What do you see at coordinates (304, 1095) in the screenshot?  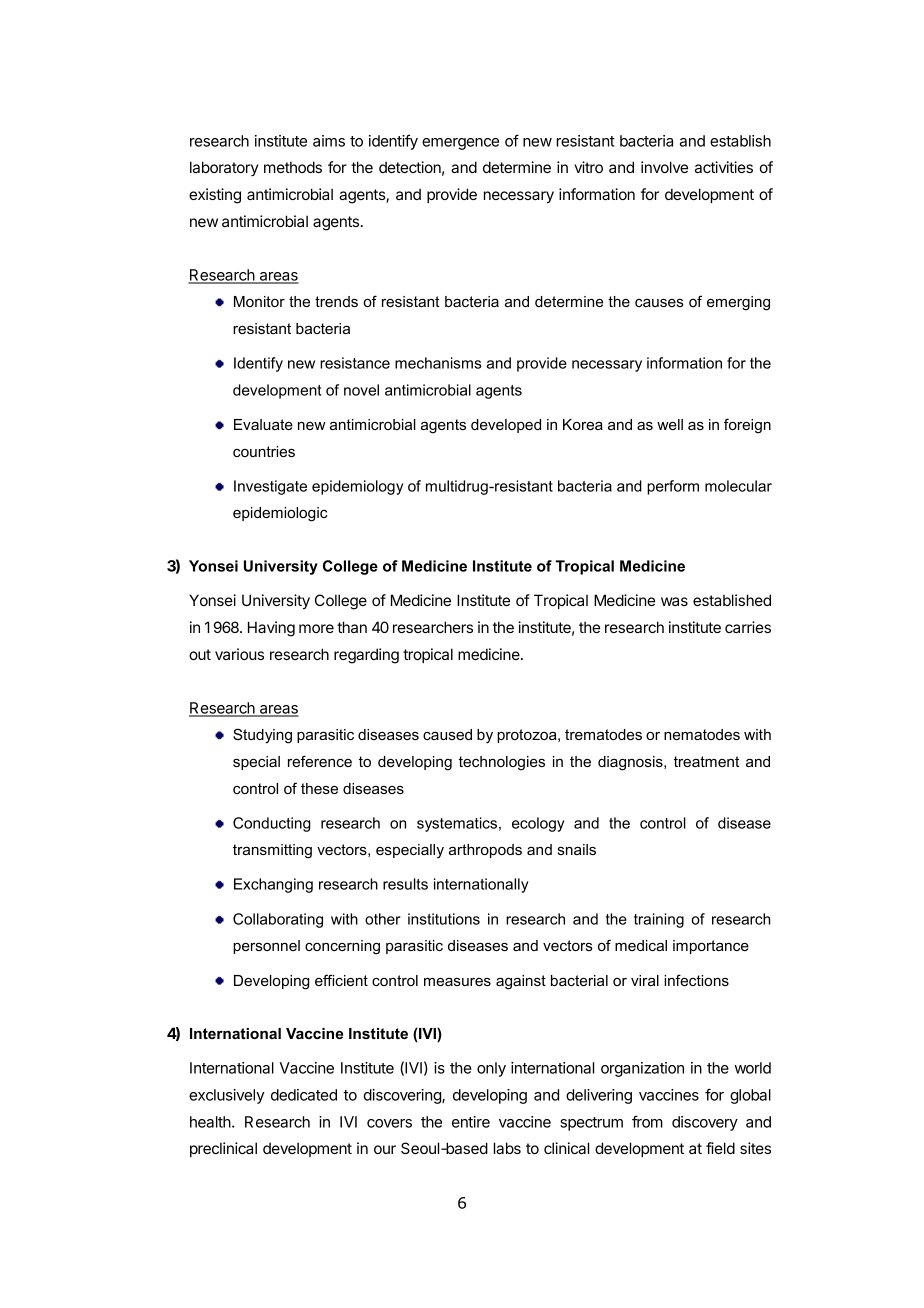 I see `dedicated` at bounding box center [304, 1095].
